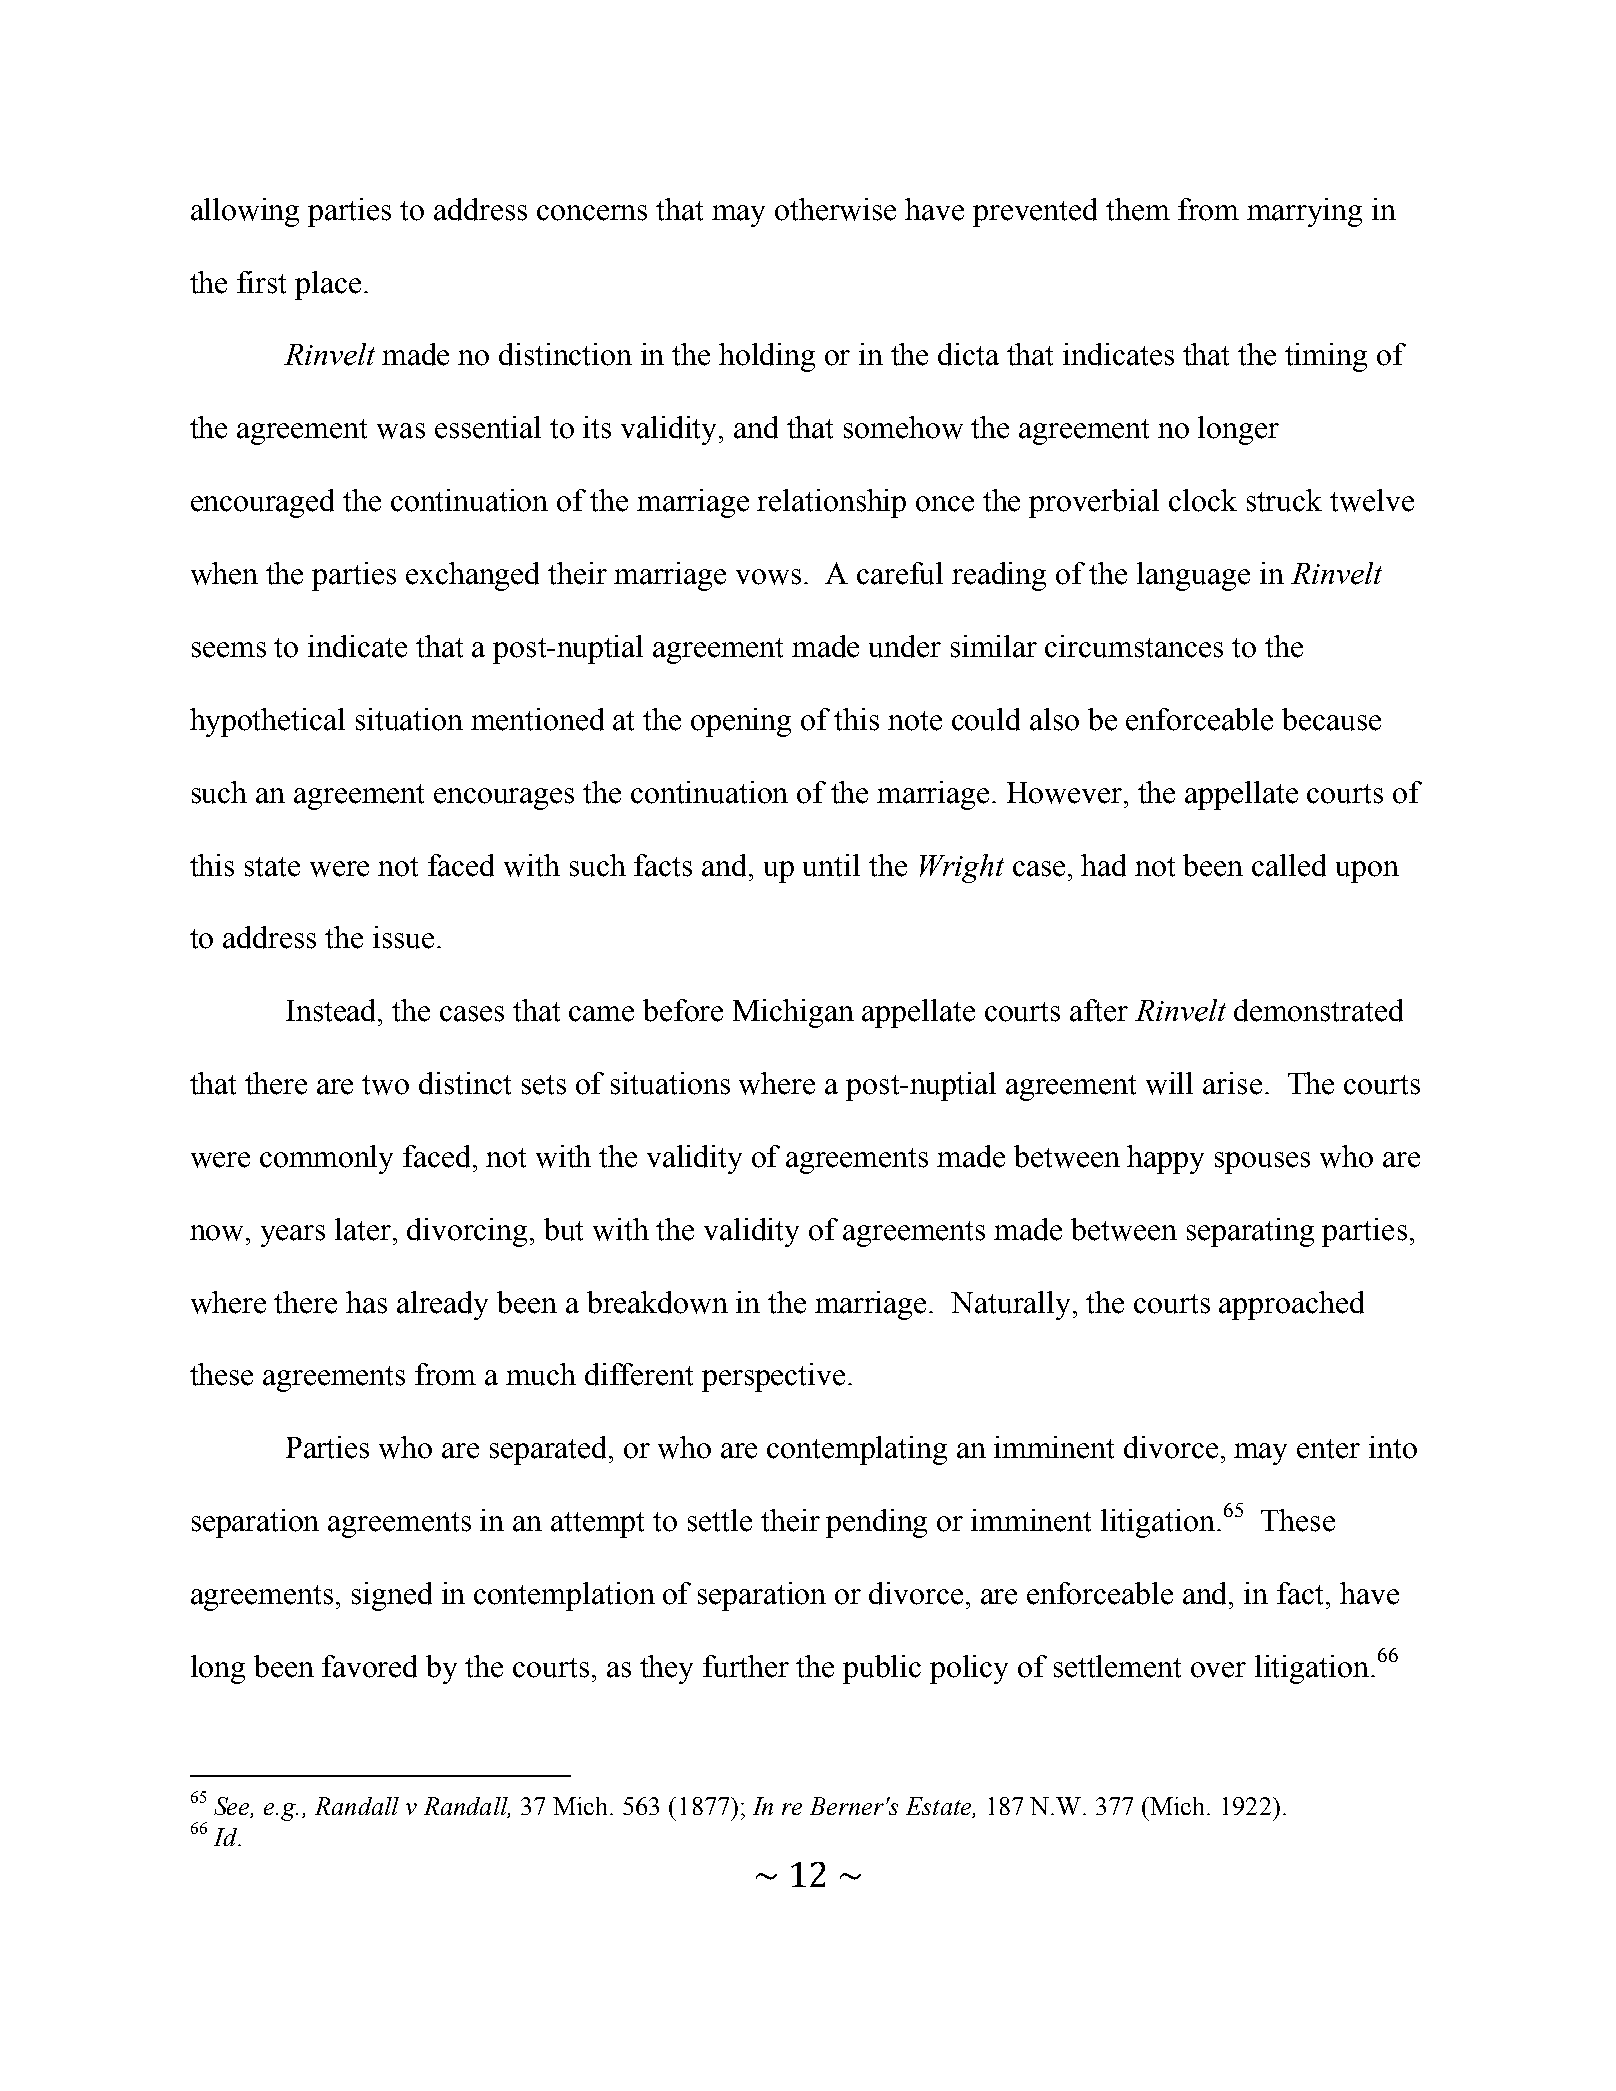 Image resolution: width=1616 pixels, height=2091 pixels. What do you see at coordinates (563, 1229) in the screenshot?
I see `but` at bounding box center [563, 1229].
